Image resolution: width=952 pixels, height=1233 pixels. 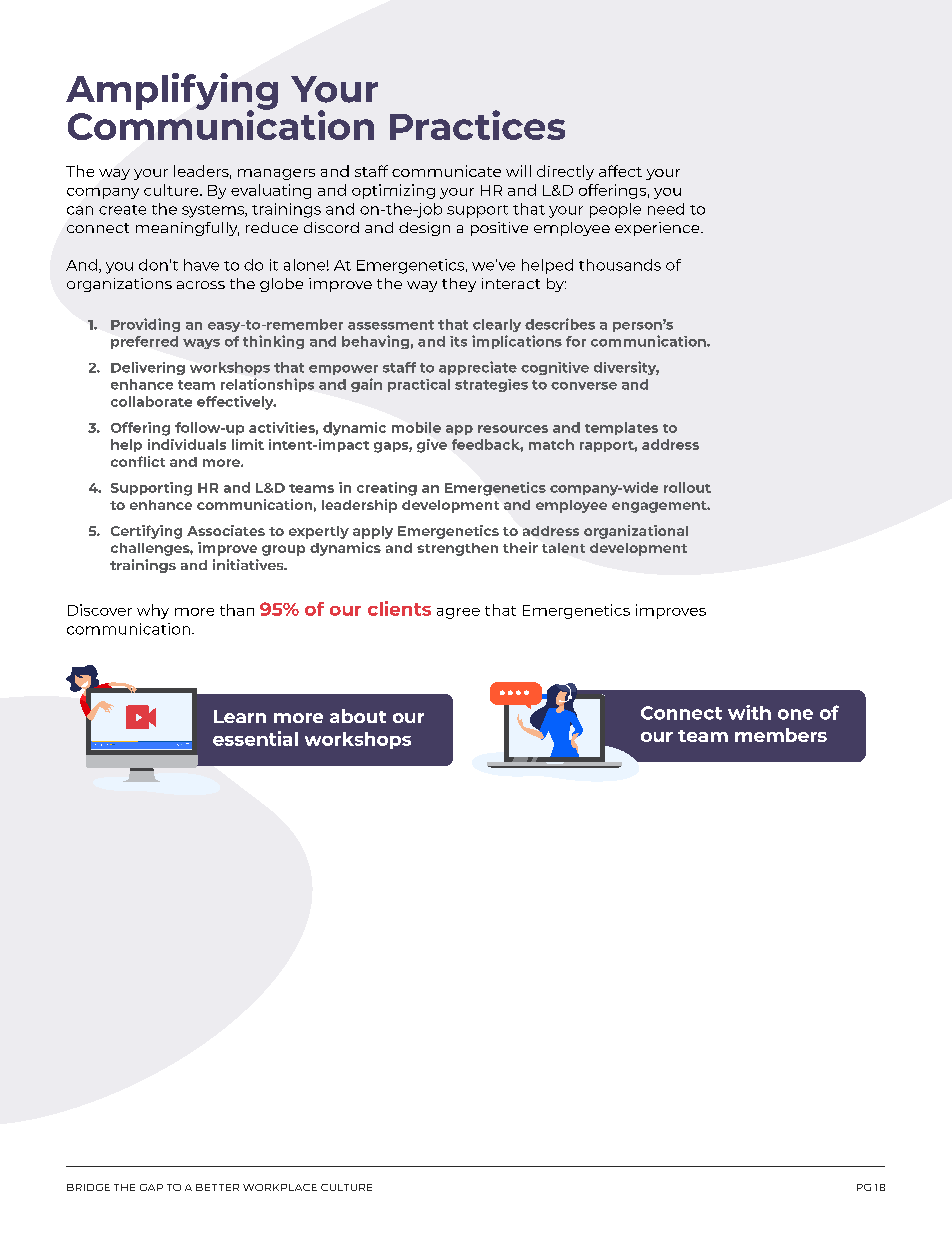 What do you see at coordinates (172, 92) in the page?
I see `Amplifying` at bounding box center [172, 92].
